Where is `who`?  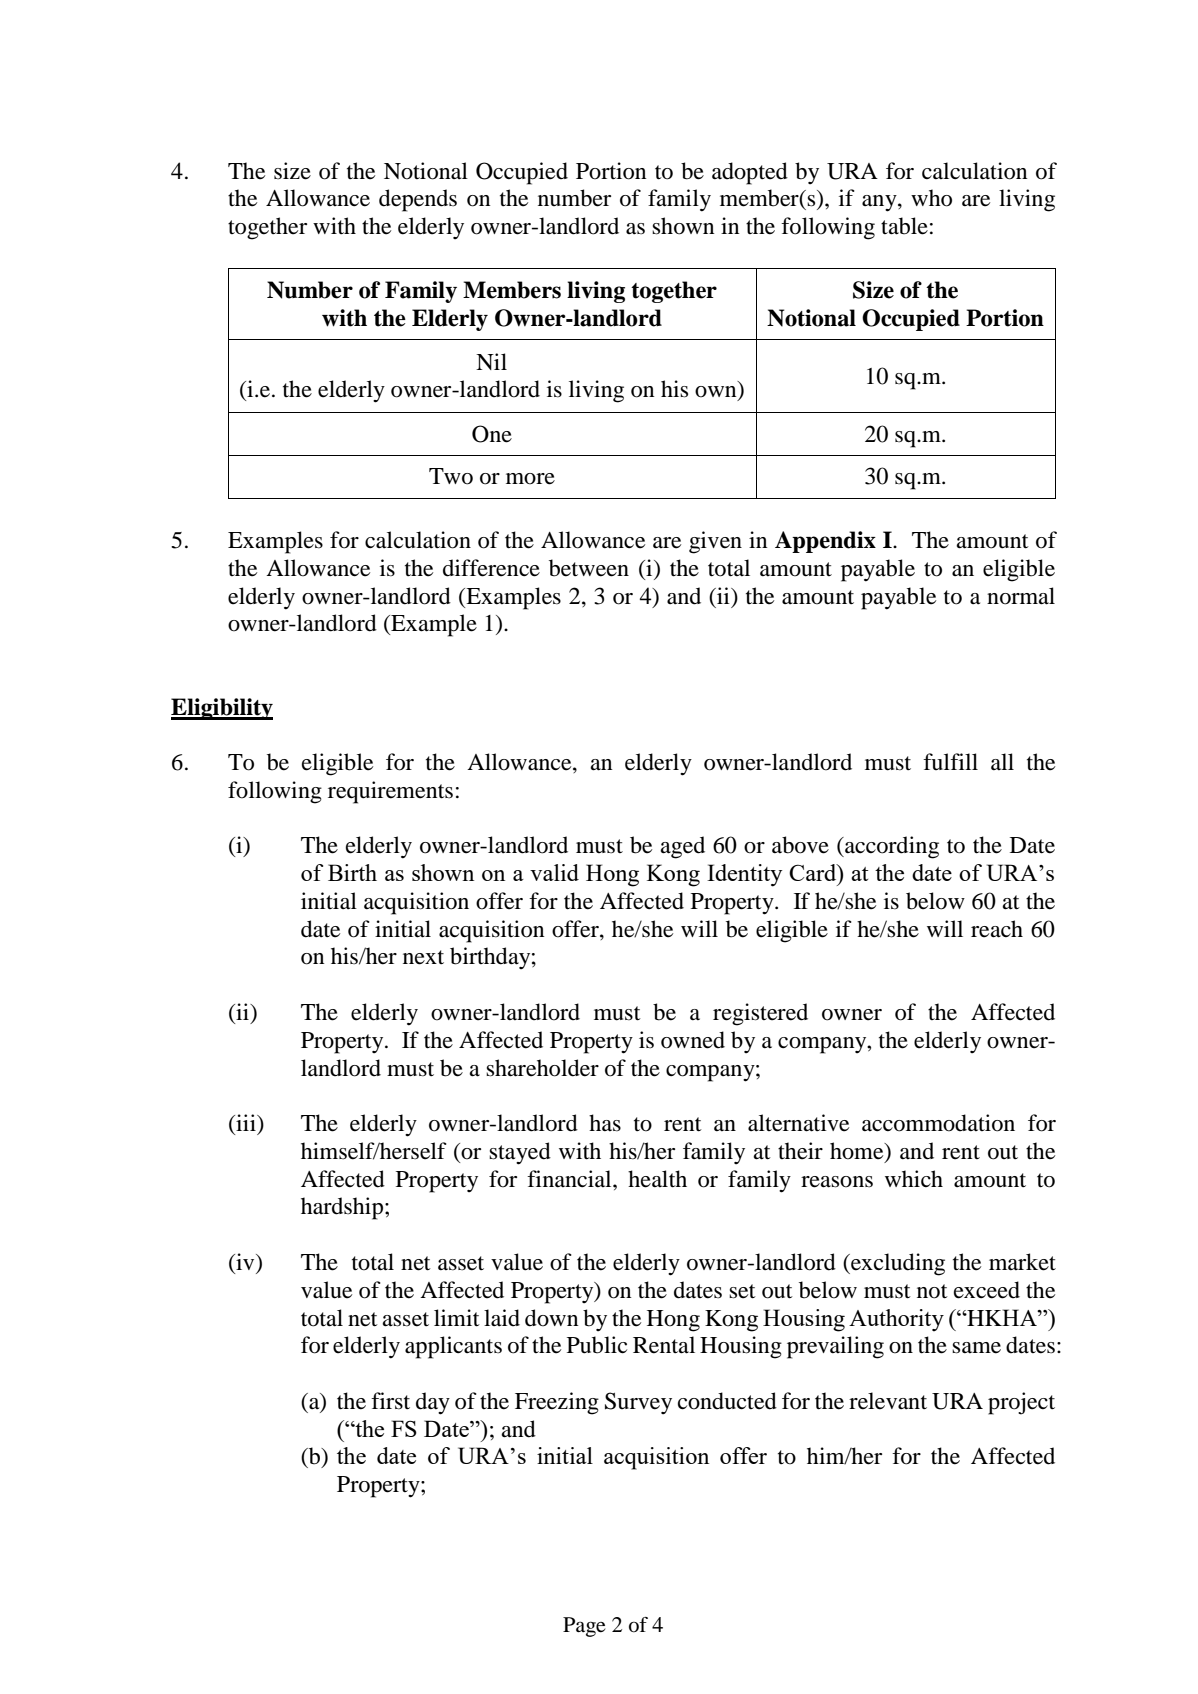
who is located at coordinates (931, 198).
